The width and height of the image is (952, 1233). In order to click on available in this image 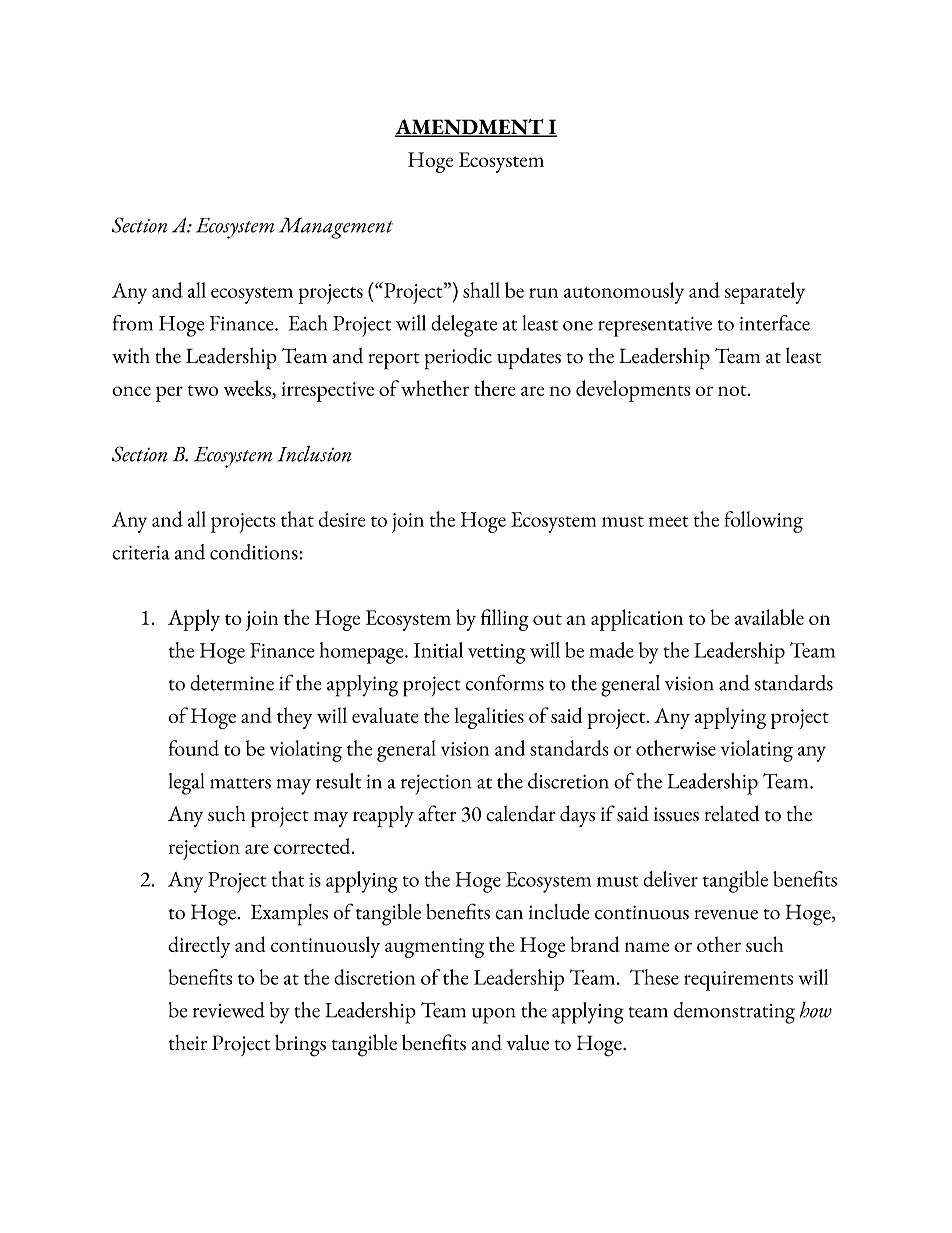, I will do `click(769, 617)`.
